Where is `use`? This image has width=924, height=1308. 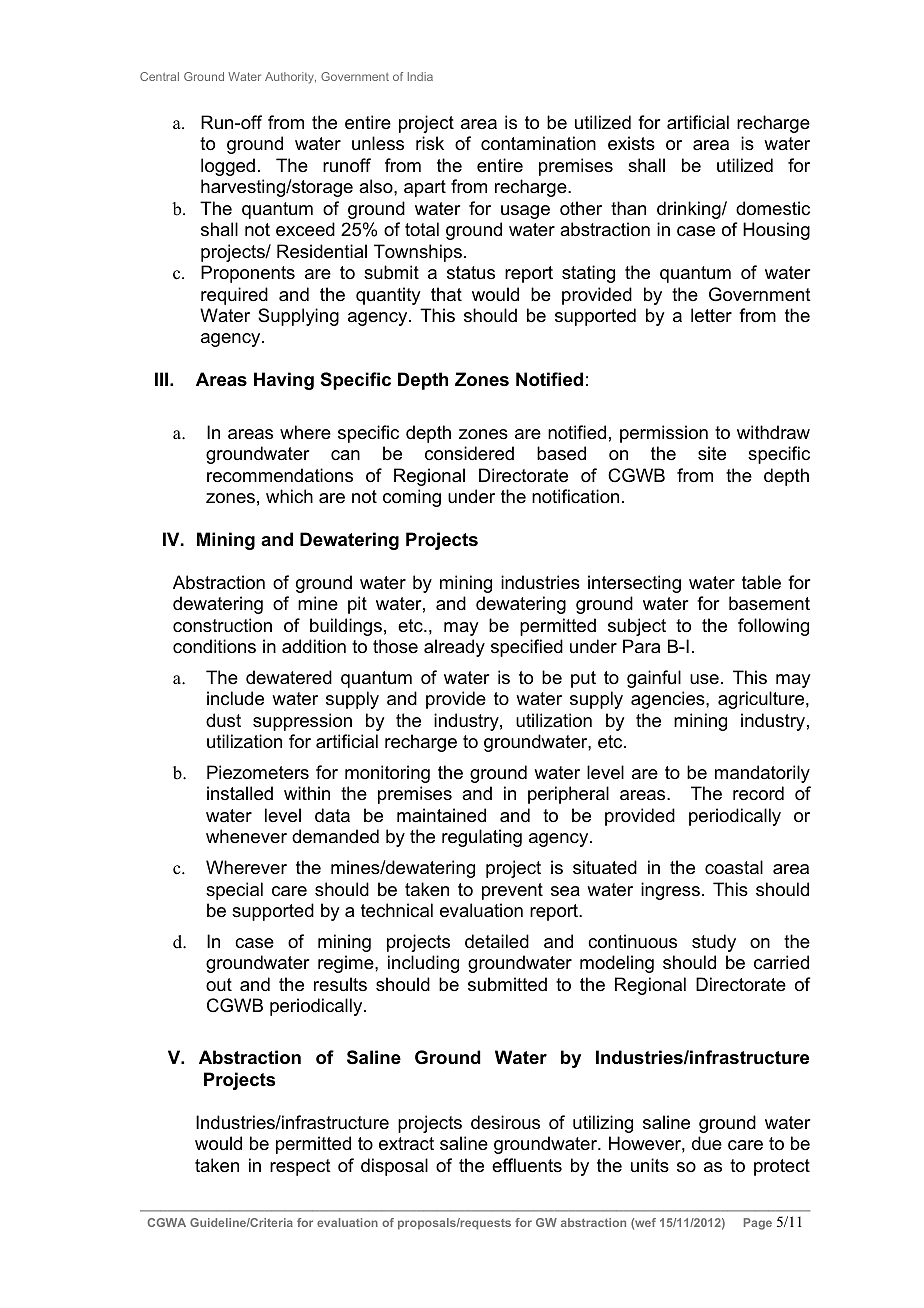 use is located at coordinates (704, 679).
